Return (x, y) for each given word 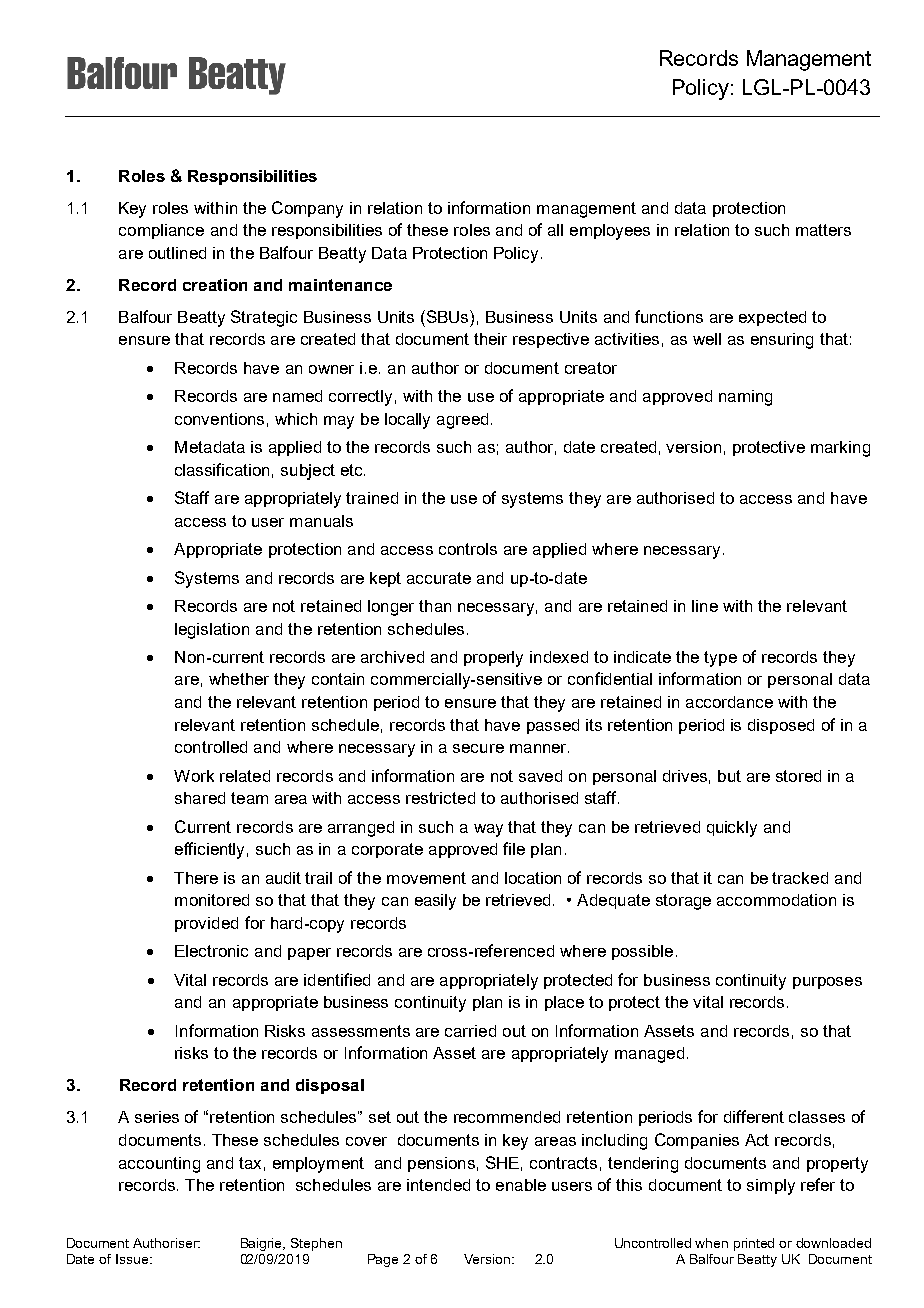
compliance (161, 231)
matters (823, 230)
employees (610, 232)
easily (435, 902)
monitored (212, 900)
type (720, 659)
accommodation (776, 900)
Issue (132, 1259)
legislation (212, 631)
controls (468, 549)
